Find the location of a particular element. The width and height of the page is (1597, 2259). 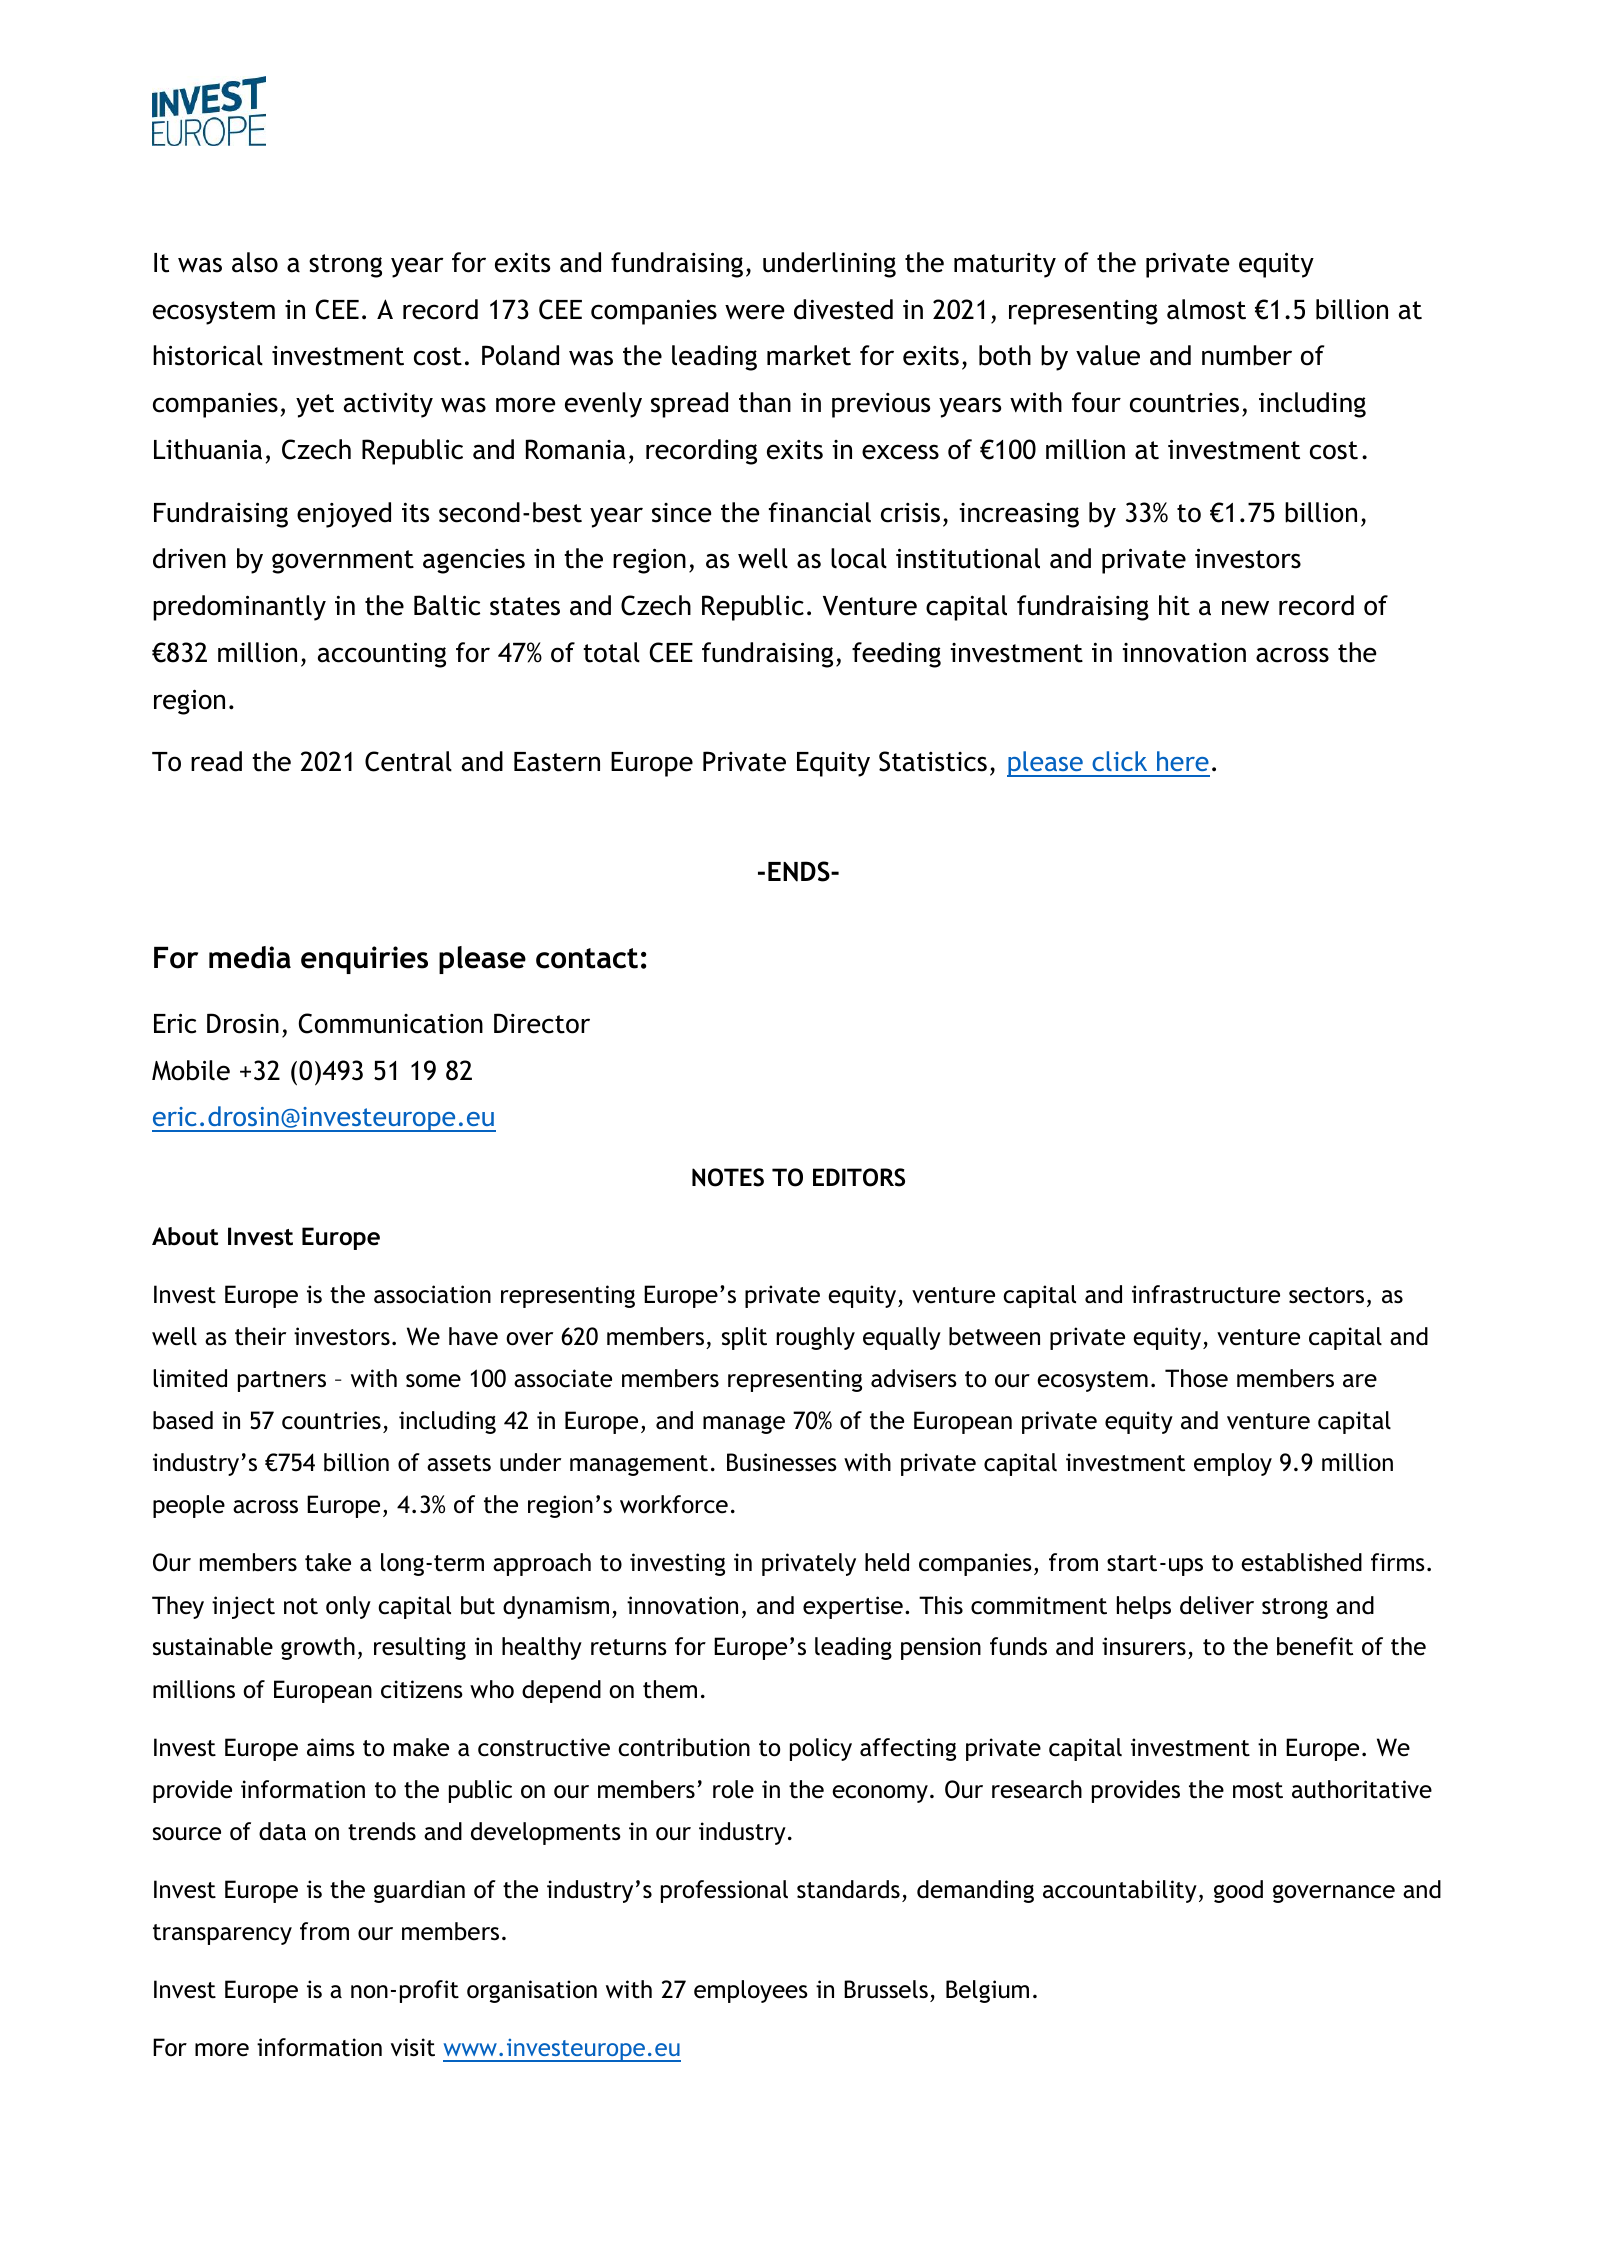

infrastructure is located at coordinates (1206, 1294).
